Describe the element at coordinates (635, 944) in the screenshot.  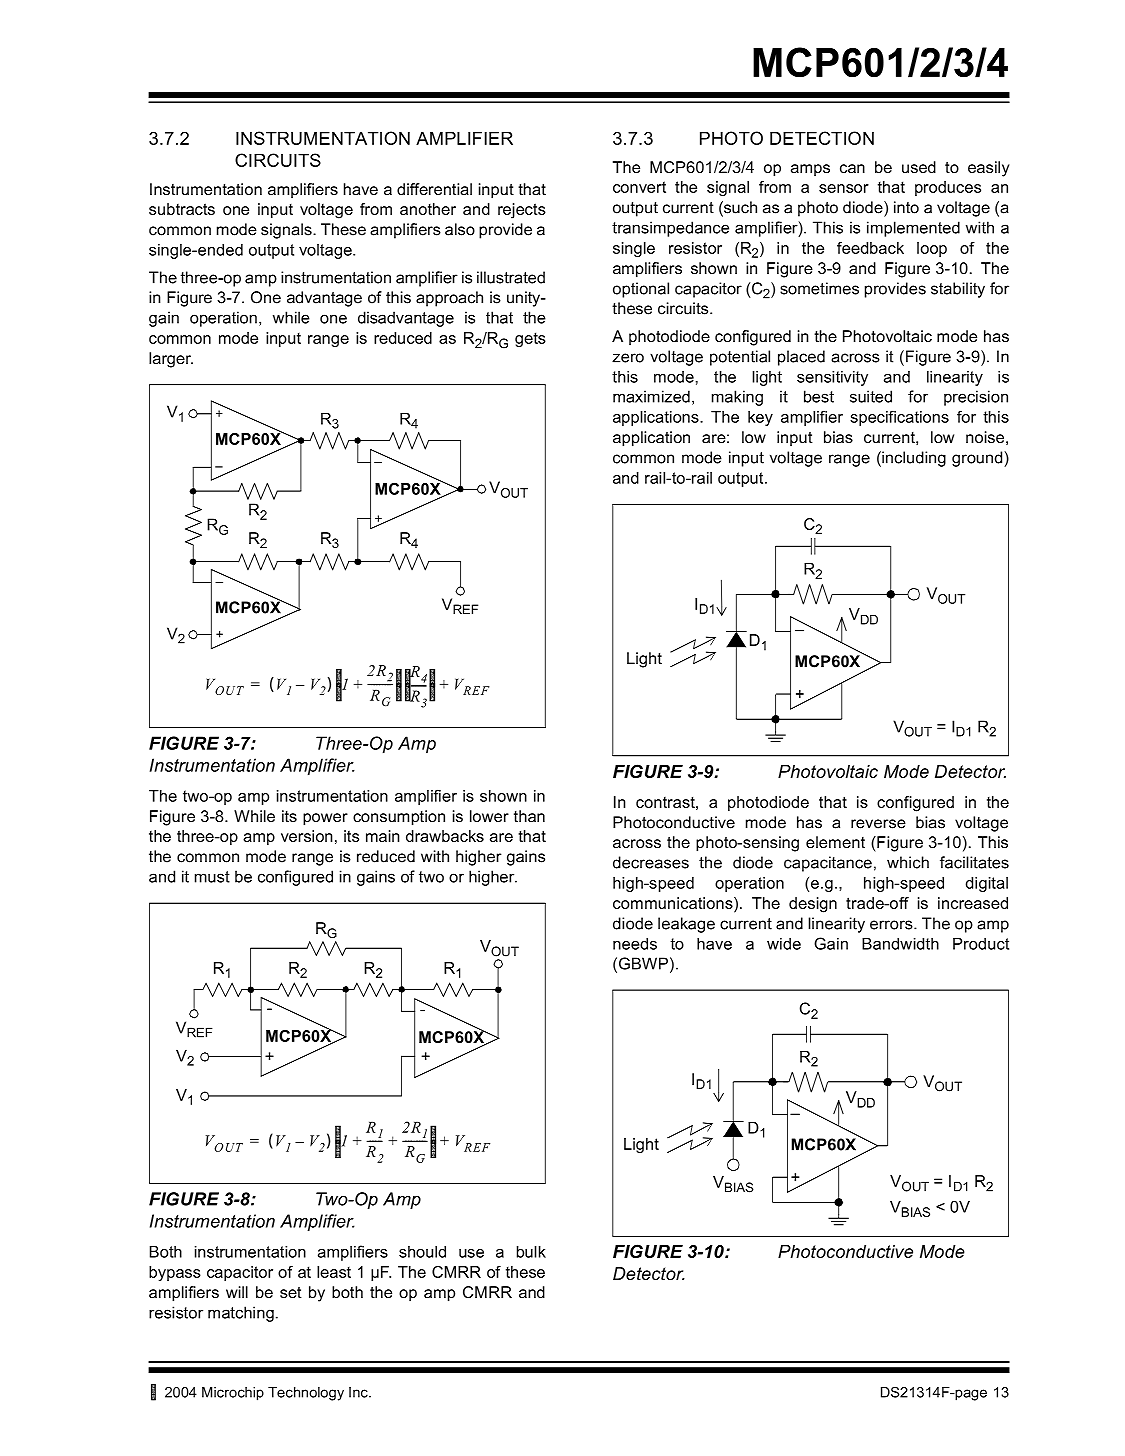
I see `needs` at that location.
